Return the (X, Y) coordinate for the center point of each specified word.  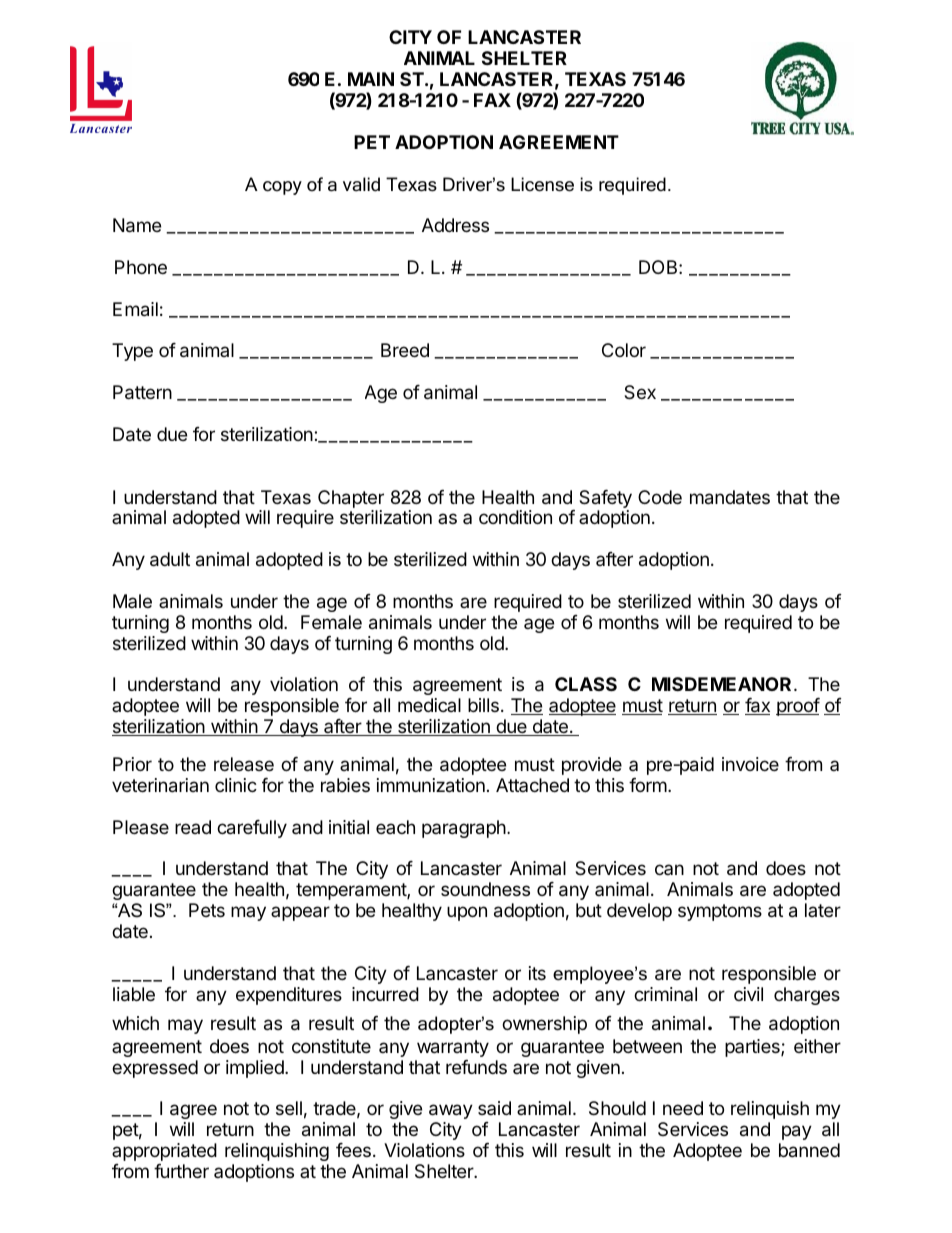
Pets (207, 910)
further (181, 1171)
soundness (485, 889)
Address (455, 225)
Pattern (142, 392)
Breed (405, 350)
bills (483, 705)
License (542, 184)
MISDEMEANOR (723, 684)
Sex (640, 392)
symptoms (720, 912)
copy (282, 188)
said (494, 1108)
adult (170, 559)
